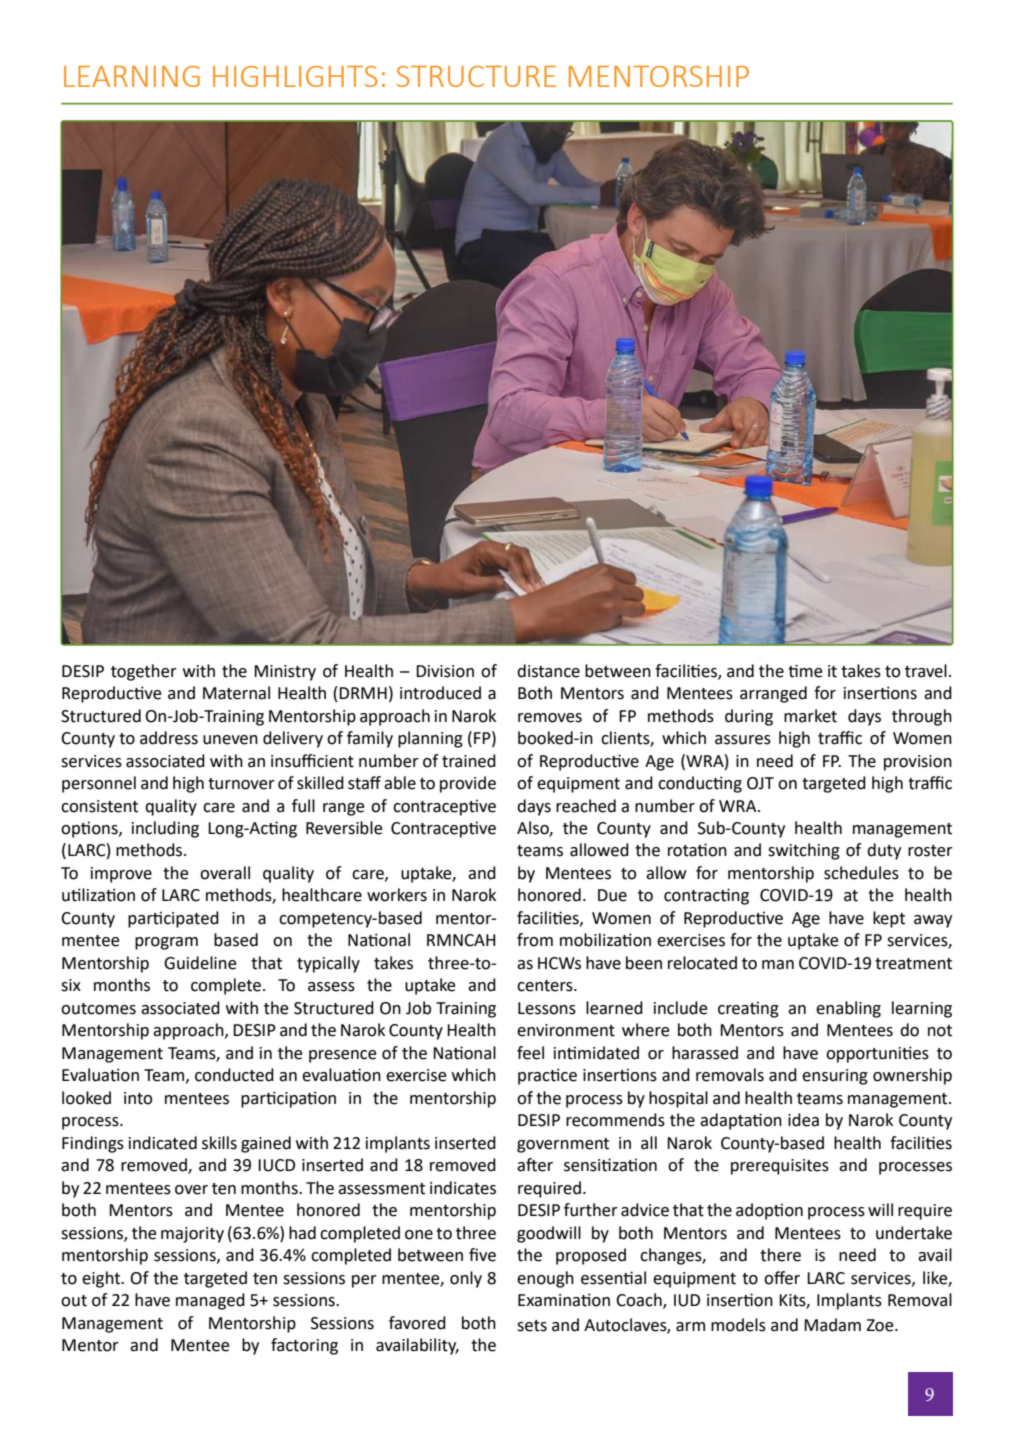 The width and height of the screenshot is (1014, 1434). What do you see at coordinates (780, 1167) in the screenshot?
I see `prerequisites` at bounding box center [780, 1167].
